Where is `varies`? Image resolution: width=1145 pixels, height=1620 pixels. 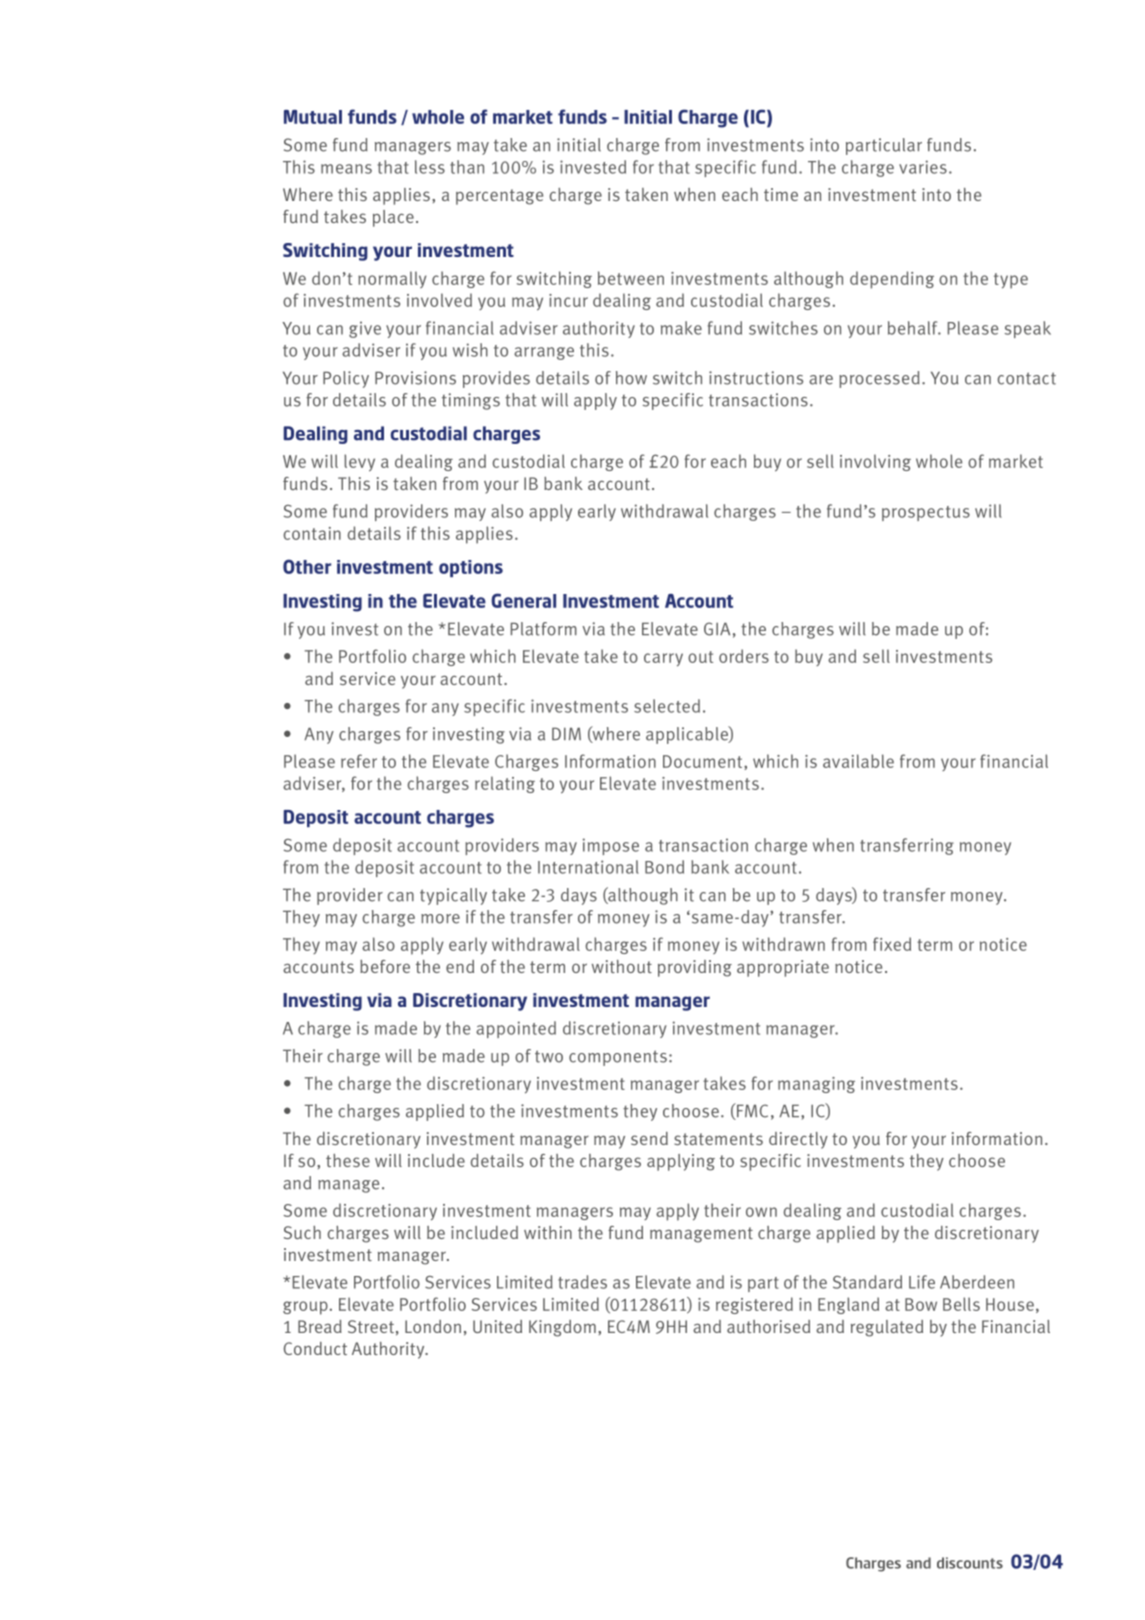
varies is located at coordinates (923, 167).
